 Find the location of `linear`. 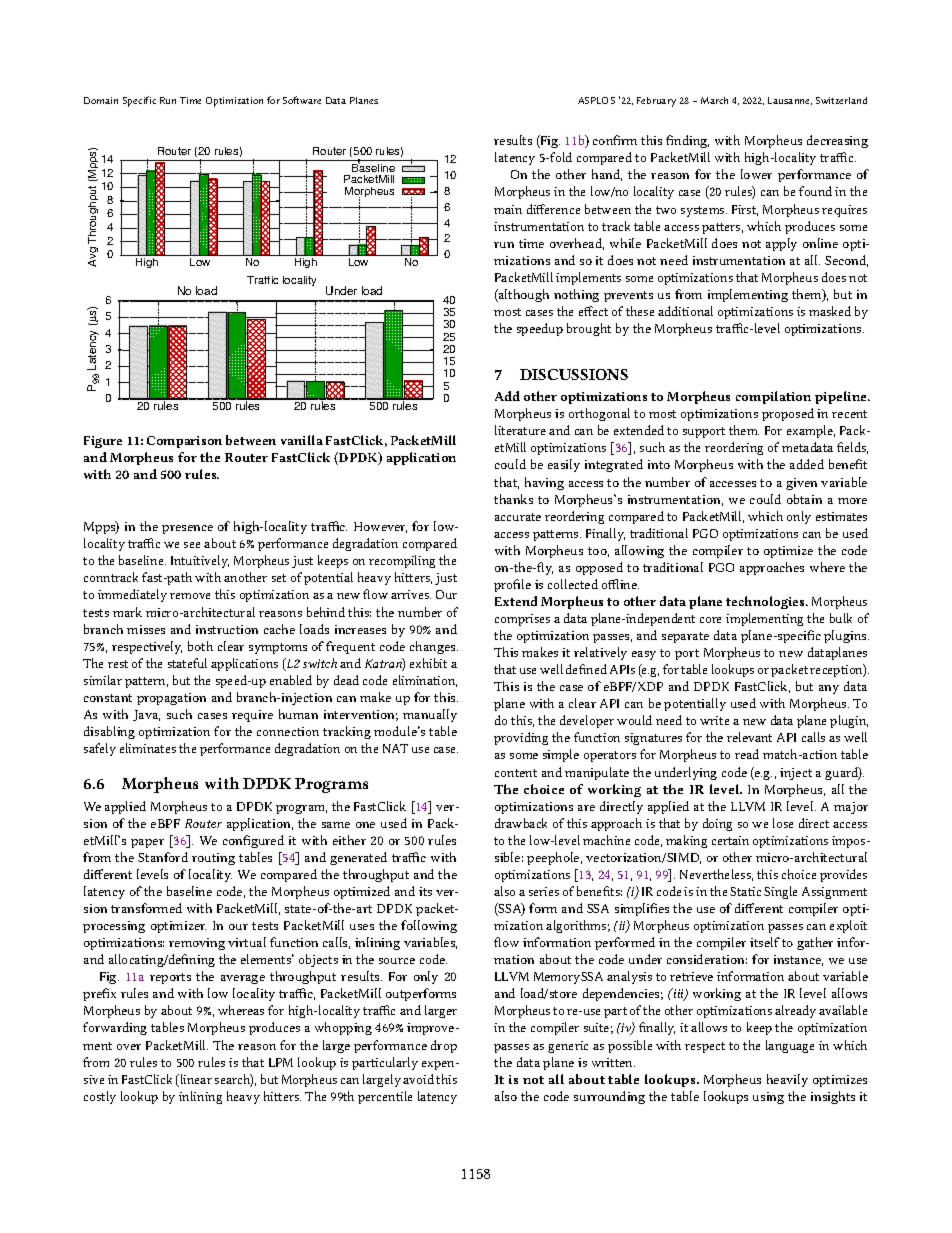

linear is located at coordinates (195, 1080).
